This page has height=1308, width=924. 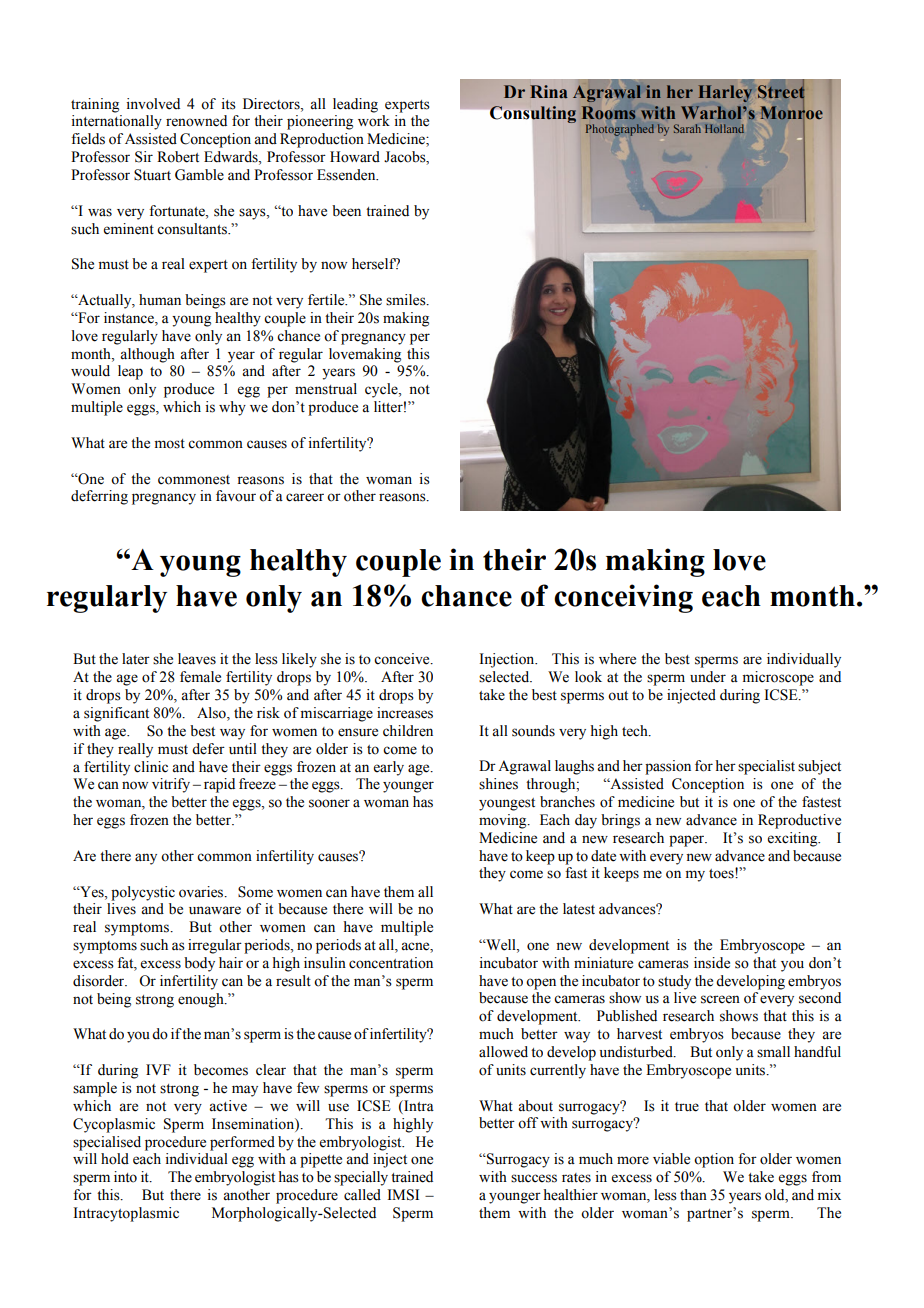 I want to click on renowned, so click(x=196, y=121).
